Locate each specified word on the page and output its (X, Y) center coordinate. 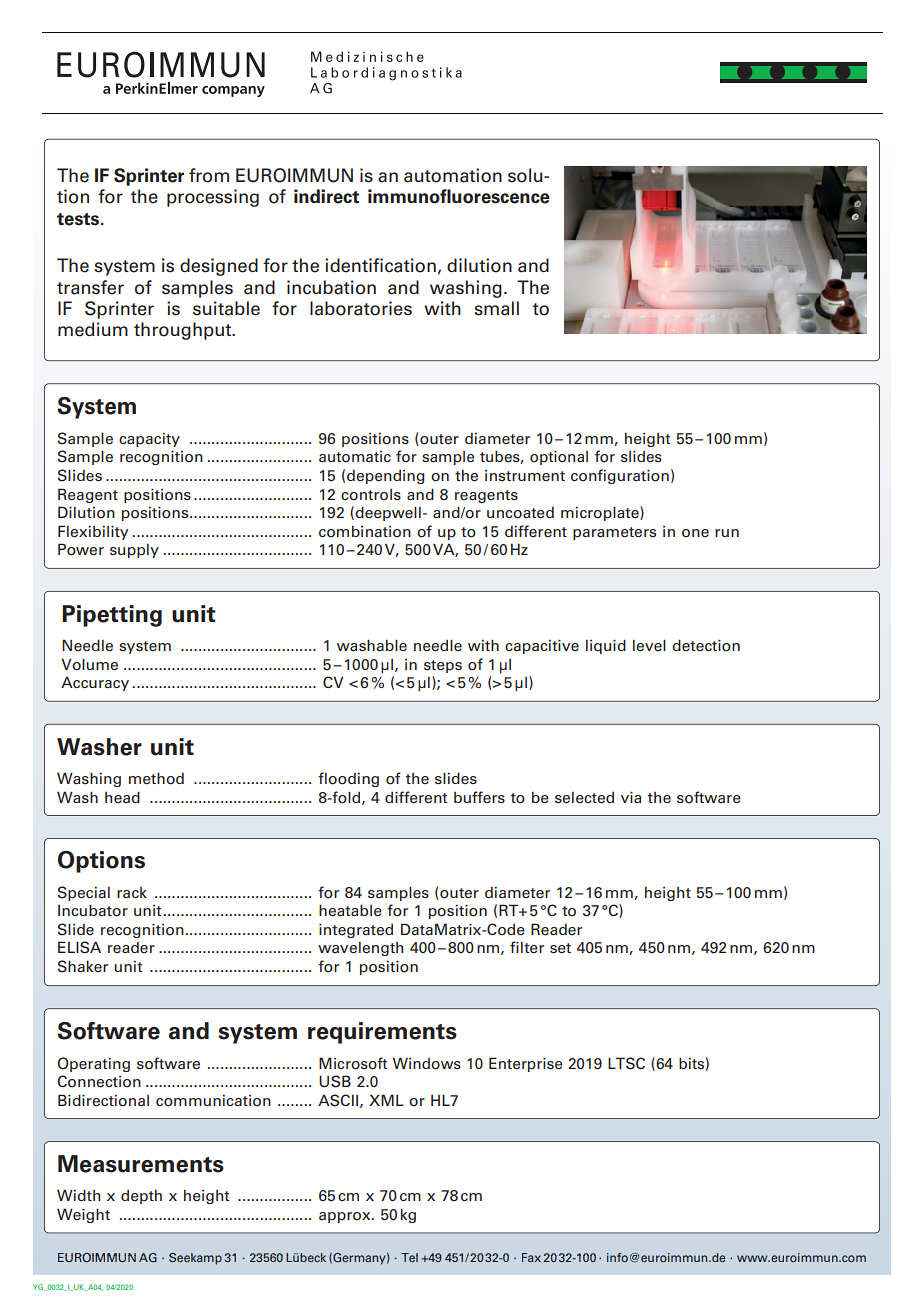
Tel (409, 1257)
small (497, 308)
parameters (614, 533)
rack (132, 892)
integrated (356, 931)
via (631, 798)
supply (134, 551)
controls (371, 495)
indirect (326, 196)
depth (141, 1197)
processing (213, 198)
